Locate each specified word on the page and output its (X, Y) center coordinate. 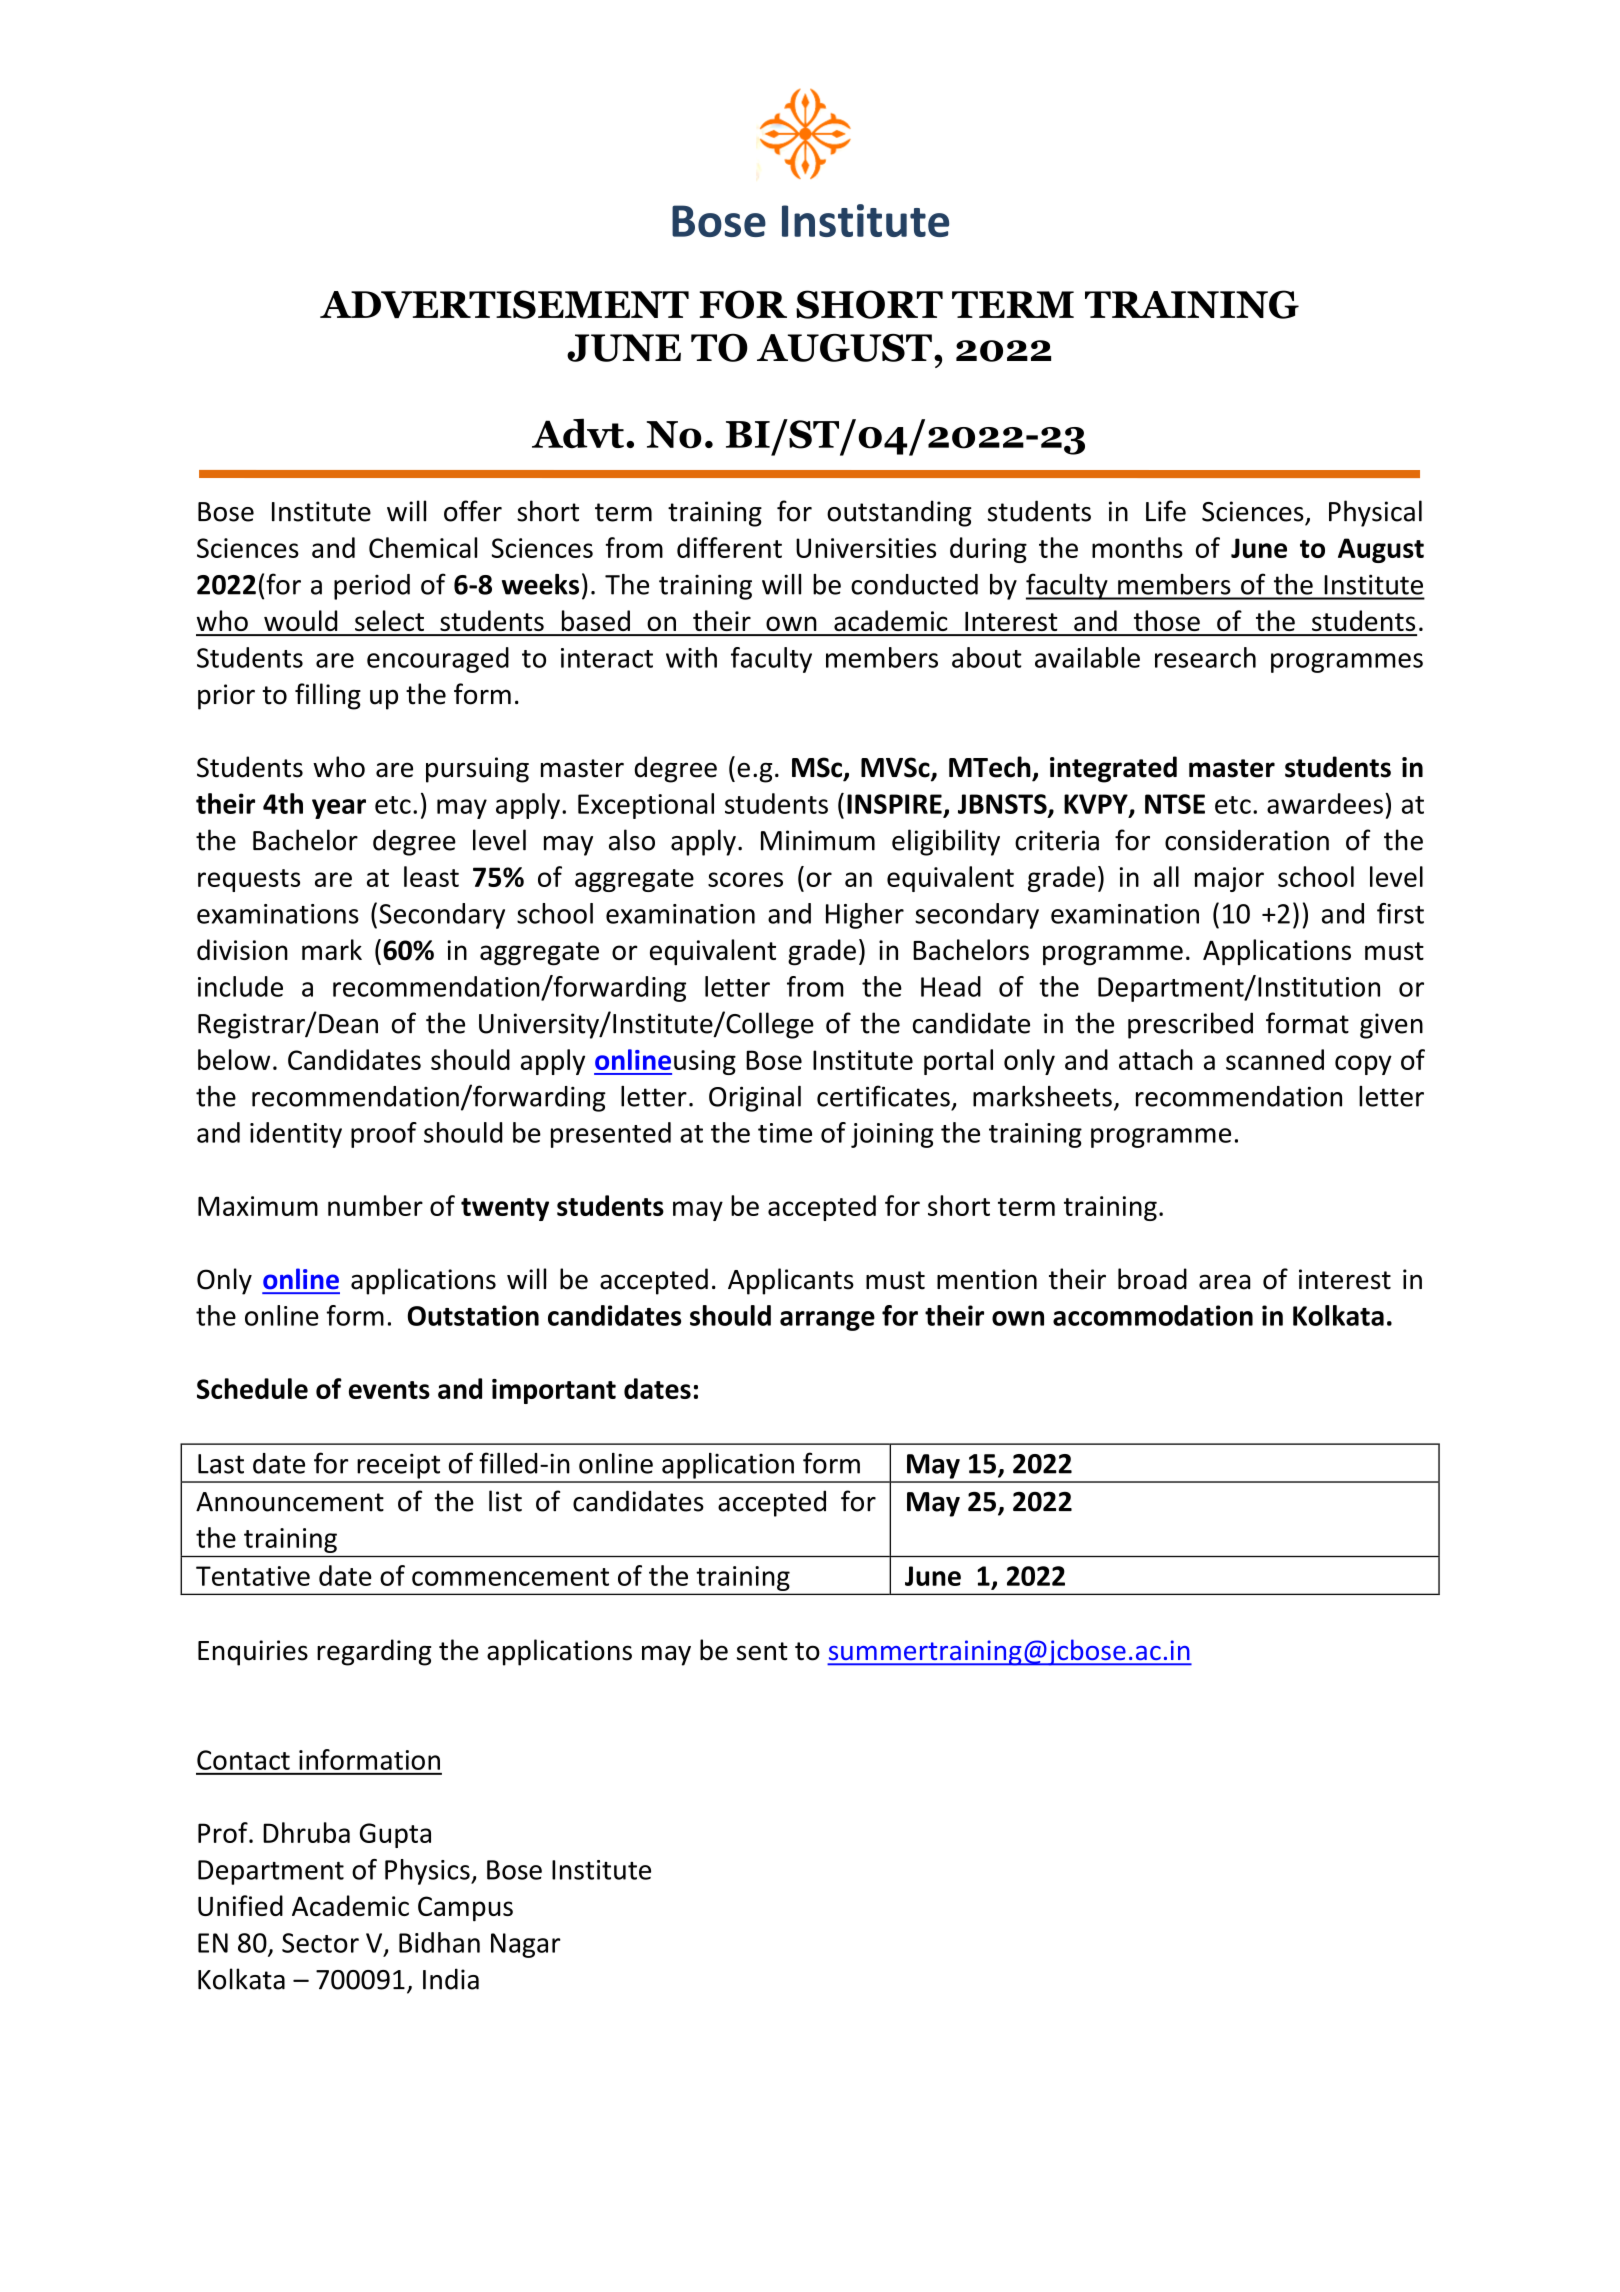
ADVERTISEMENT (504, 304)
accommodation (1153, 1315)
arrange (827, 1321)
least (431, 876)
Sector (320, 1943)
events (389, 1390)
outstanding (899, 513)
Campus (465, 1909)
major (1229, 879)
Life (1166, 511)
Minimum (818, 840)
